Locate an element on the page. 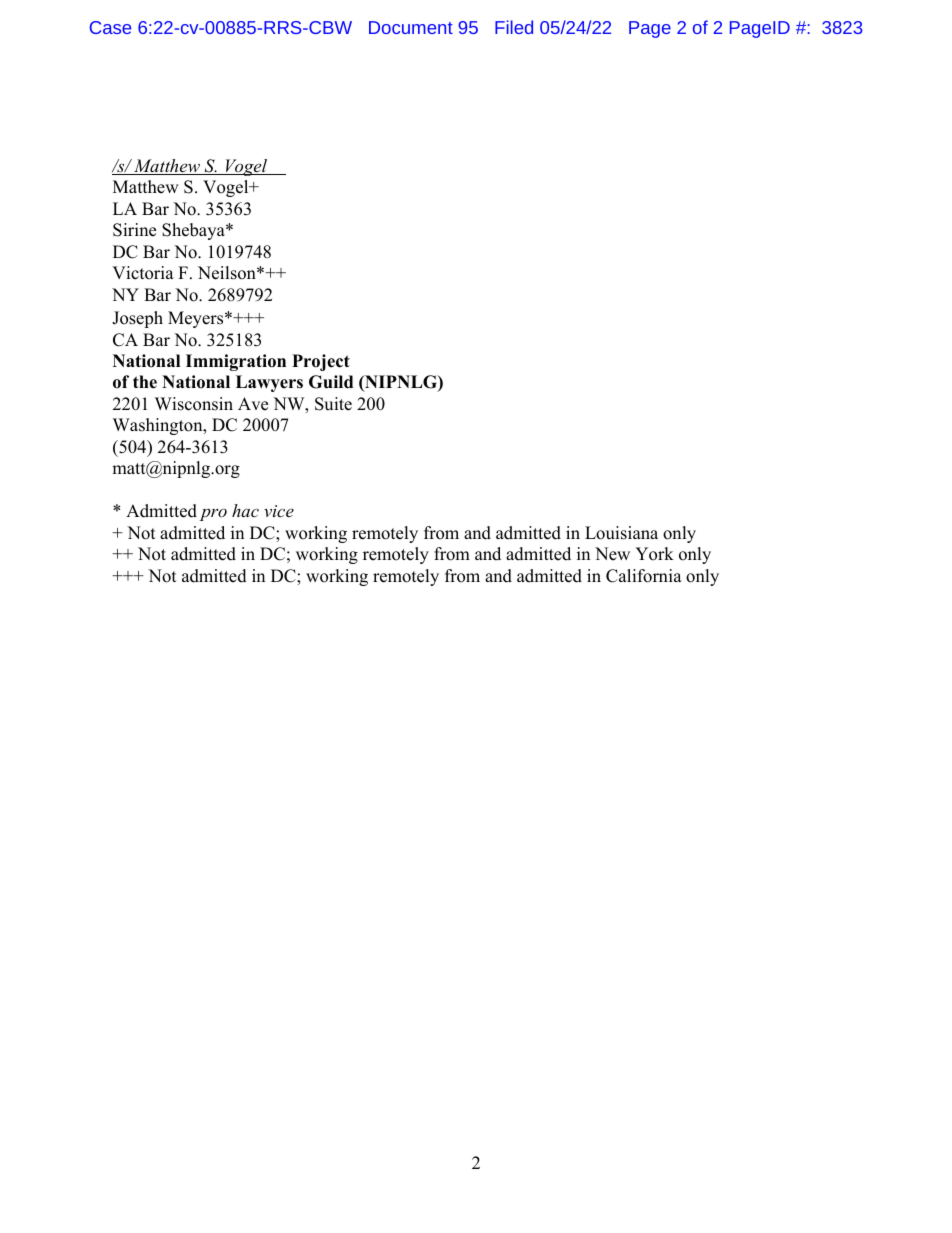  vice is located at coordinates (279, 511).
